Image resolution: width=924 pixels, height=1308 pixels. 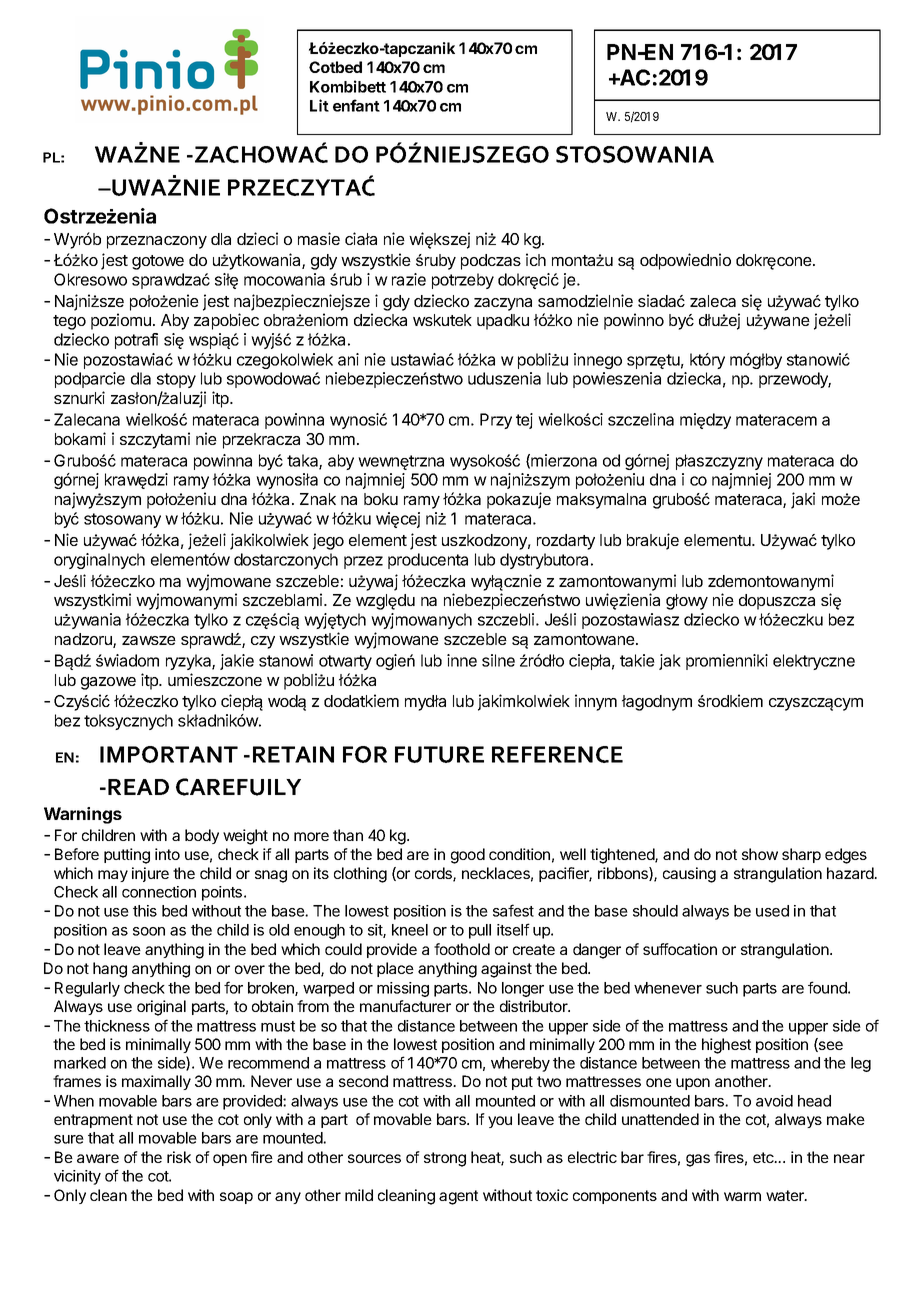 What do you see at coordinates (760, 854) in the screenshot?
I see `show` at bounding box center [760, 854].
